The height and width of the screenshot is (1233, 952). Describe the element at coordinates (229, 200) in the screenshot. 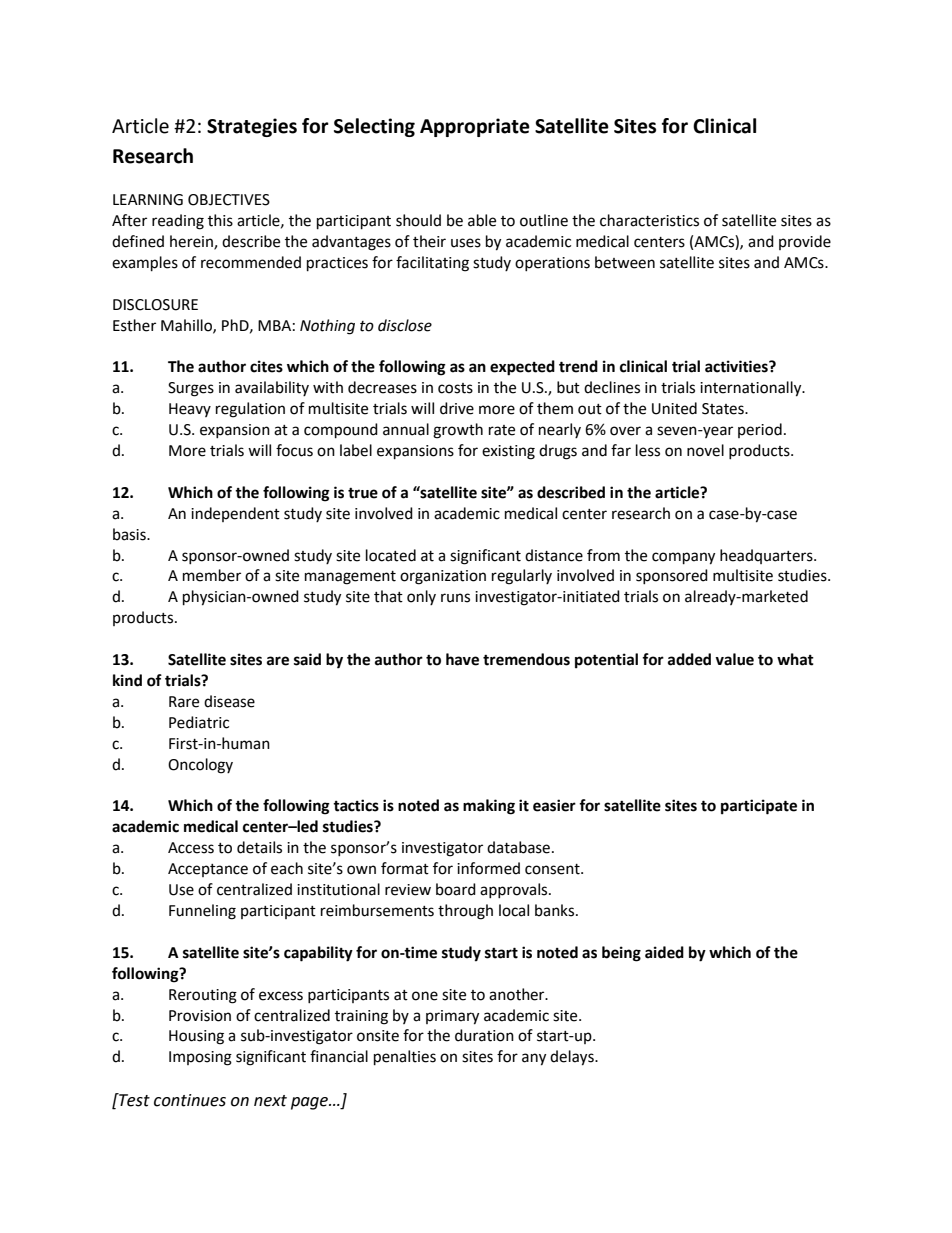

I see `OBJECTIVES` at that location.
